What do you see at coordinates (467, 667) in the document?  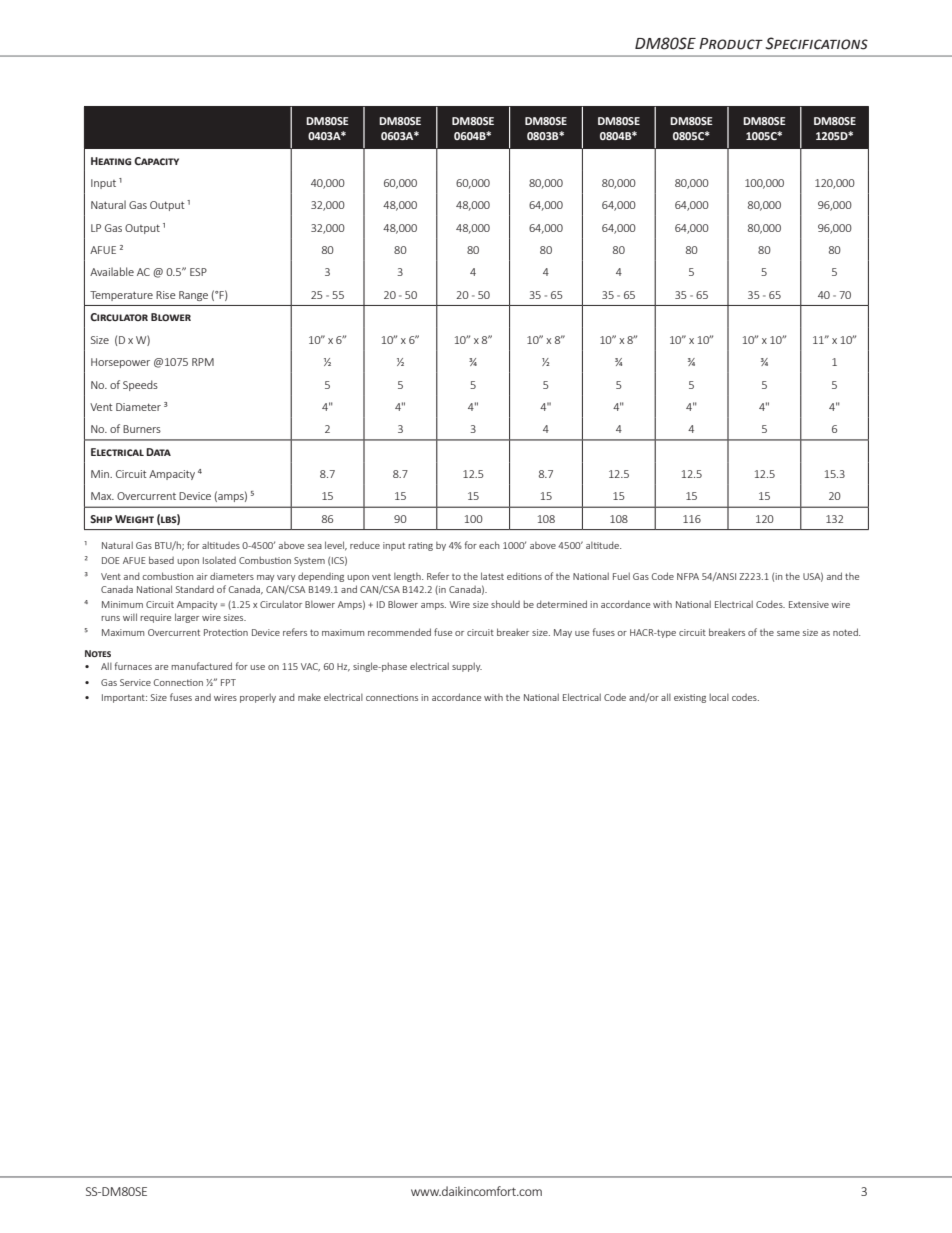 I see `supply` at bounding box center [467, 667].
